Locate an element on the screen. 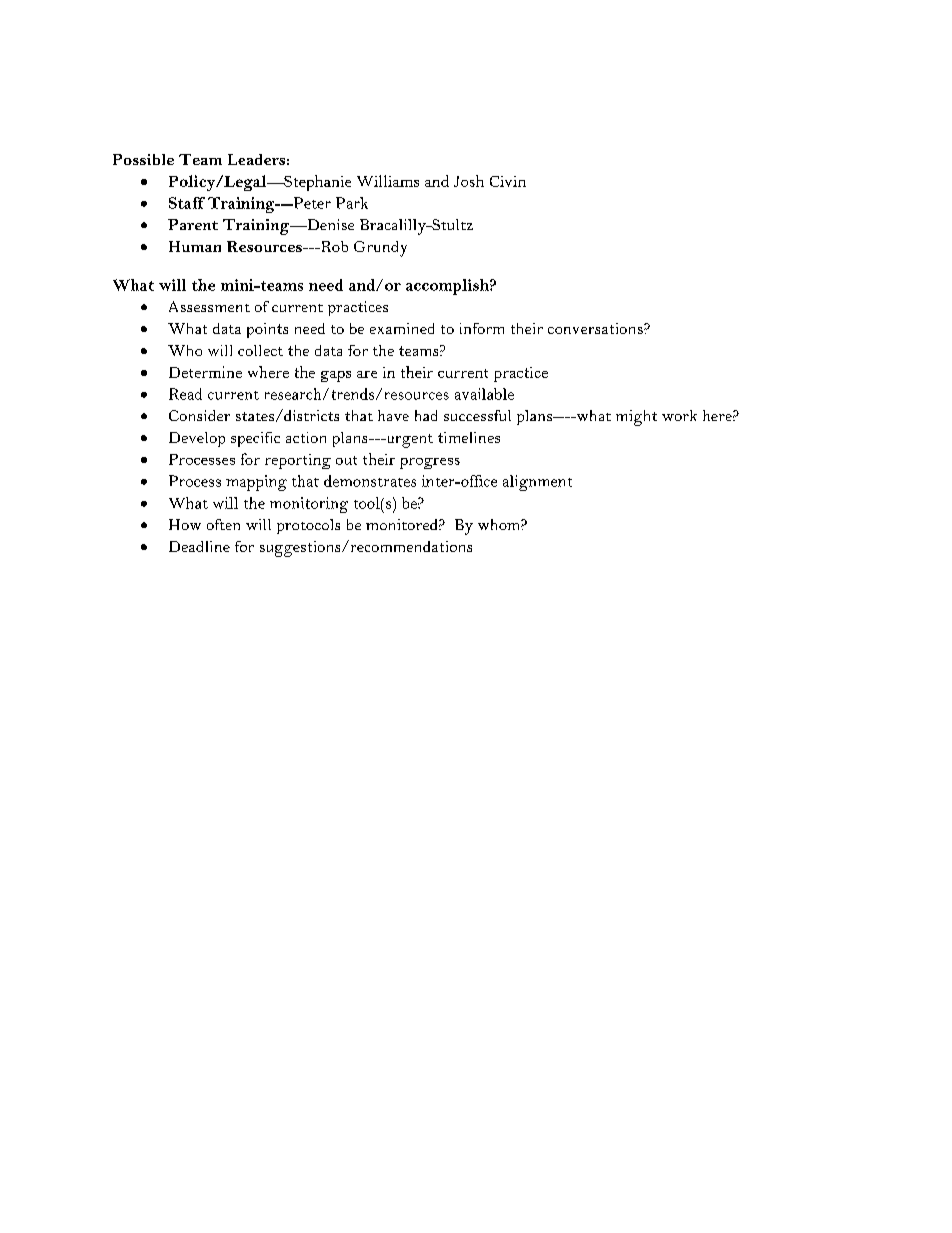 Image resolution: width=952 pixels, height=1233 pixels. Human is located at coordinates (195, 246).
